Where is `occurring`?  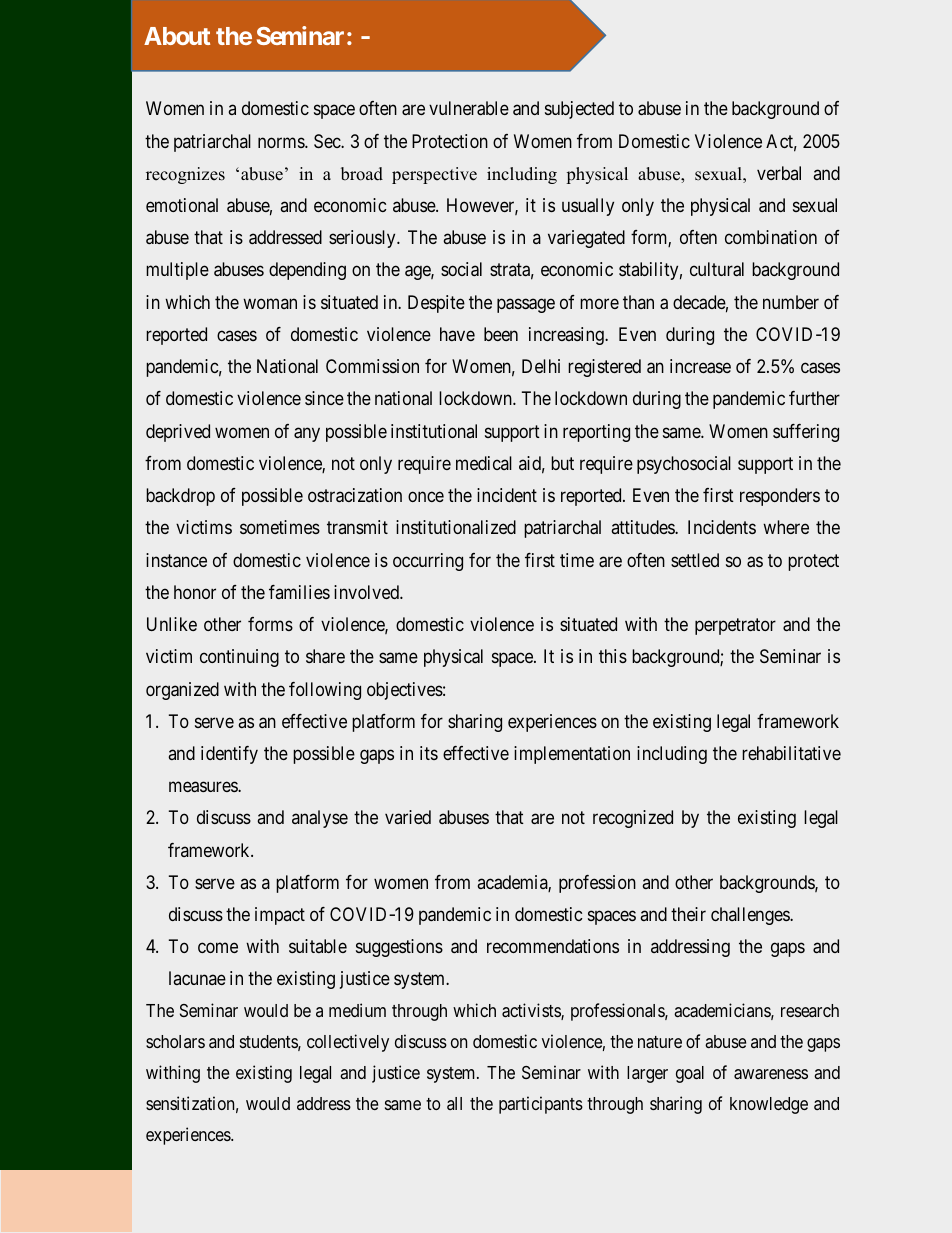
occurring is located at coordinates (428, 562).
